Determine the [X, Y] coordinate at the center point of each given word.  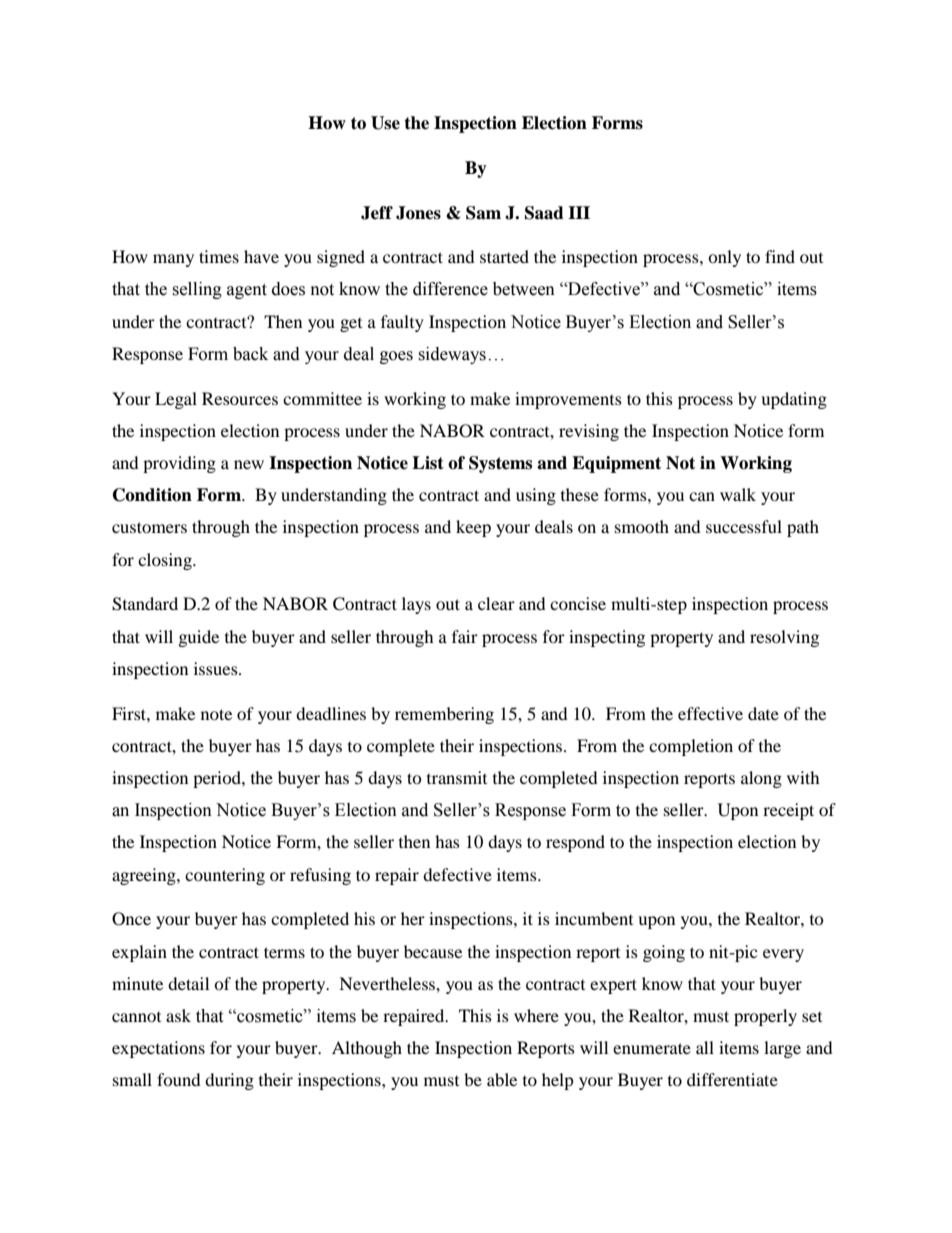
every [783, 955]
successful [744, 526]
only [724, 258]
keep [473, 528]
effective [710, 713]
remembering [444, 715]
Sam [483, 213]
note [216, 714]
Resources [240, 398]
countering [225, 876]
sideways [452, 355]
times [219, 256]
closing [166, 561]
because [433, 951]
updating [794, 400]
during [229, 1081]
